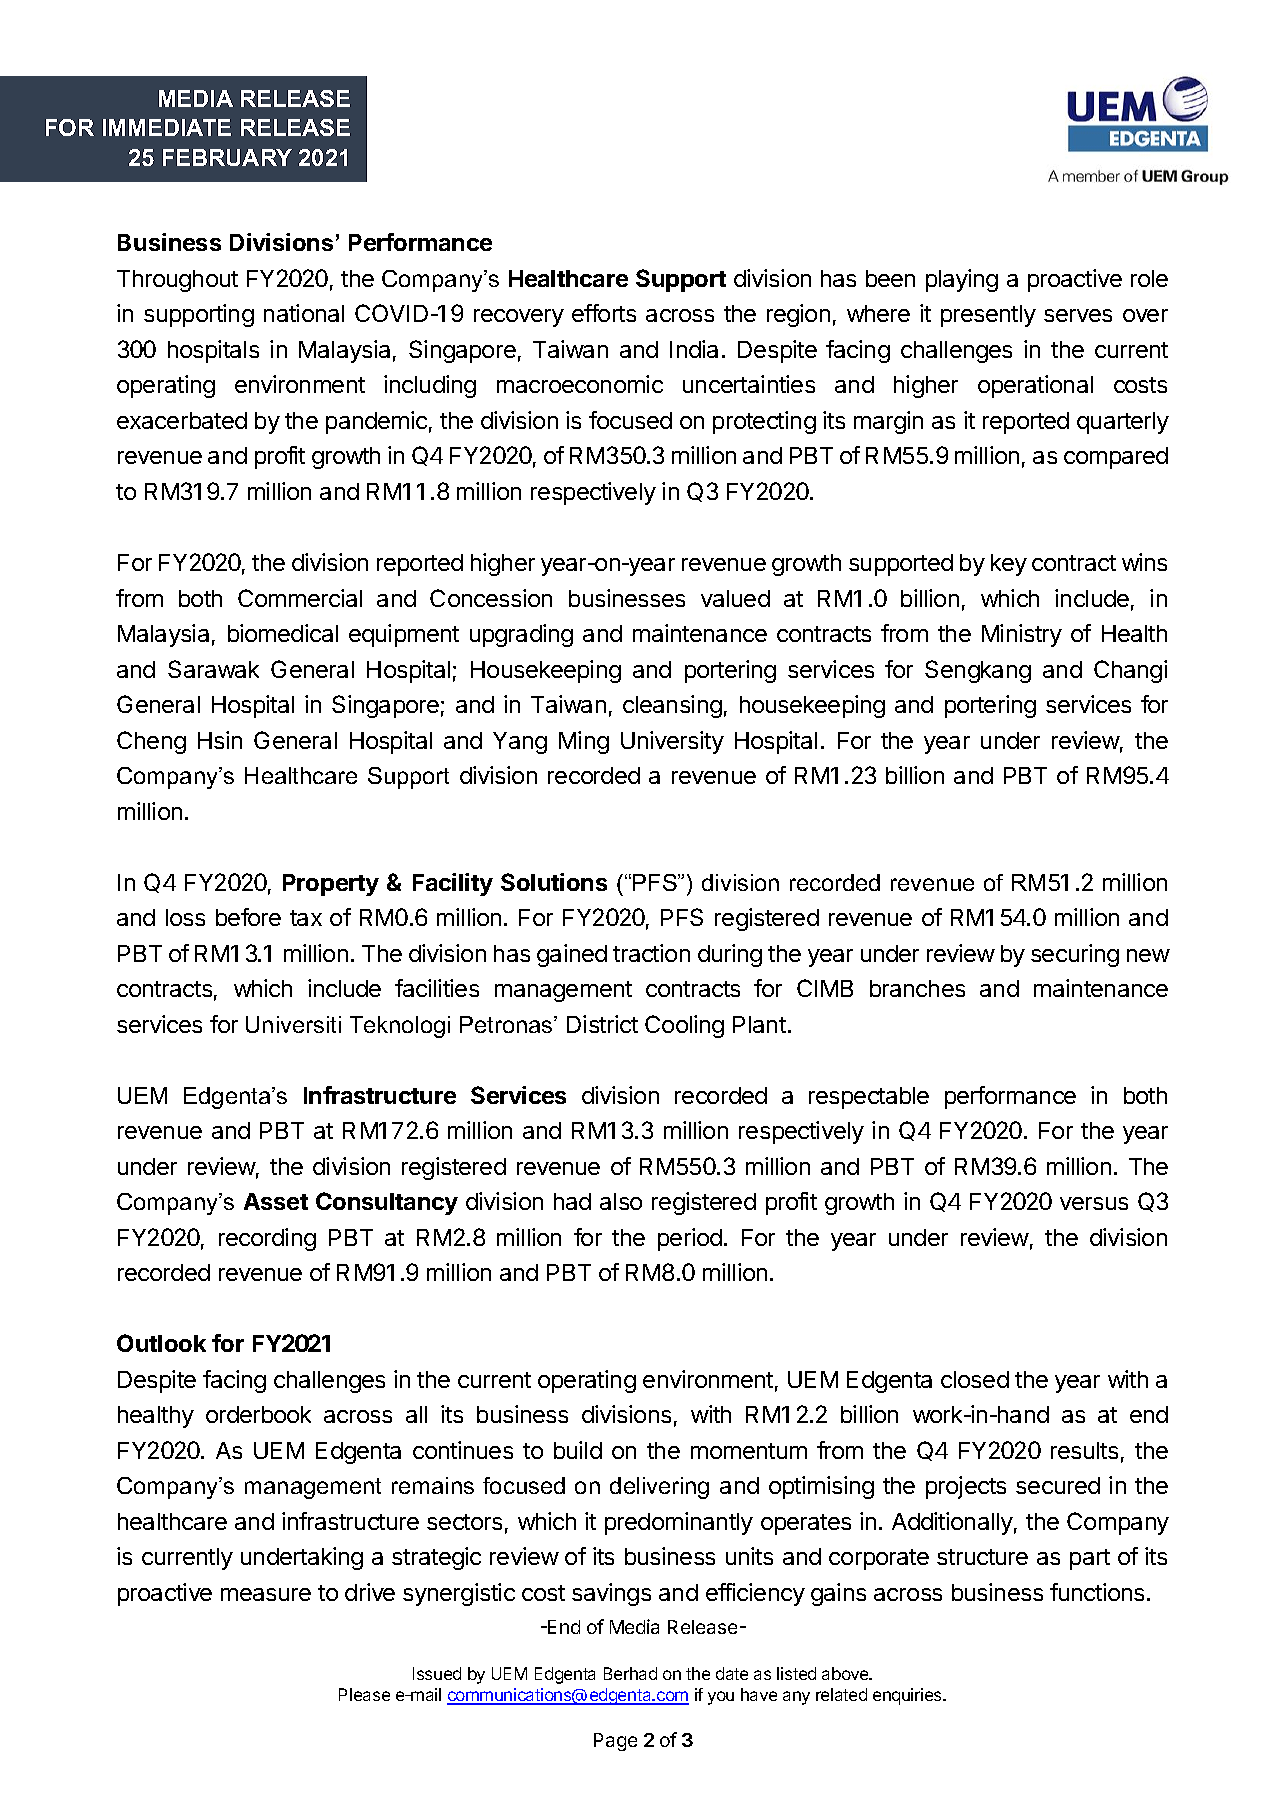  Describe the element at coordinates (1022, 635) in the image. I see `Ministry` at that location.
